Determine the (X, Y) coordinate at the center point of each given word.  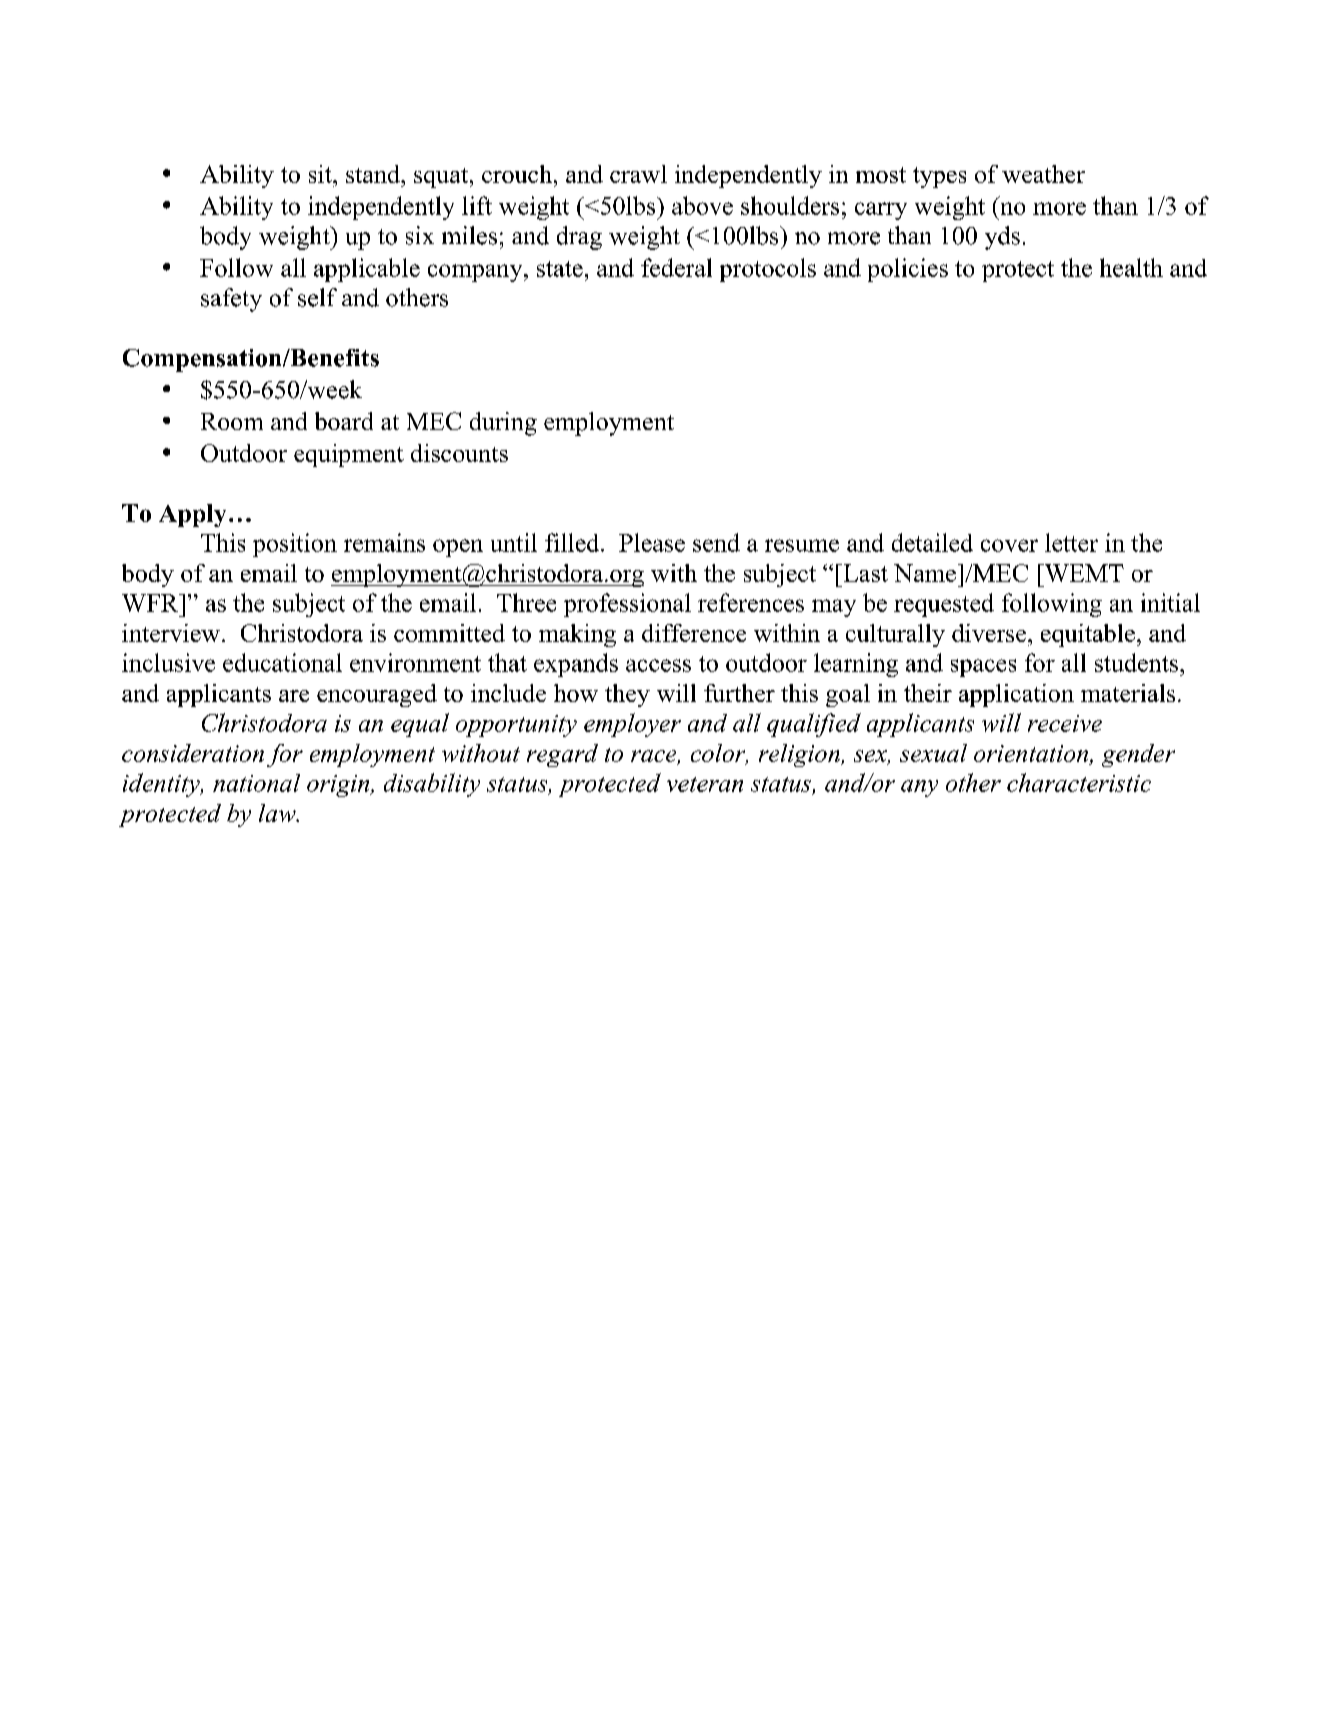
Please (652, 542)
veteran (705, 784)
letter (1071, 542)
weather (1043, 174)
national (256, 783)
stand (374, 174)
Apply (192, 515)
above (702, 205)
